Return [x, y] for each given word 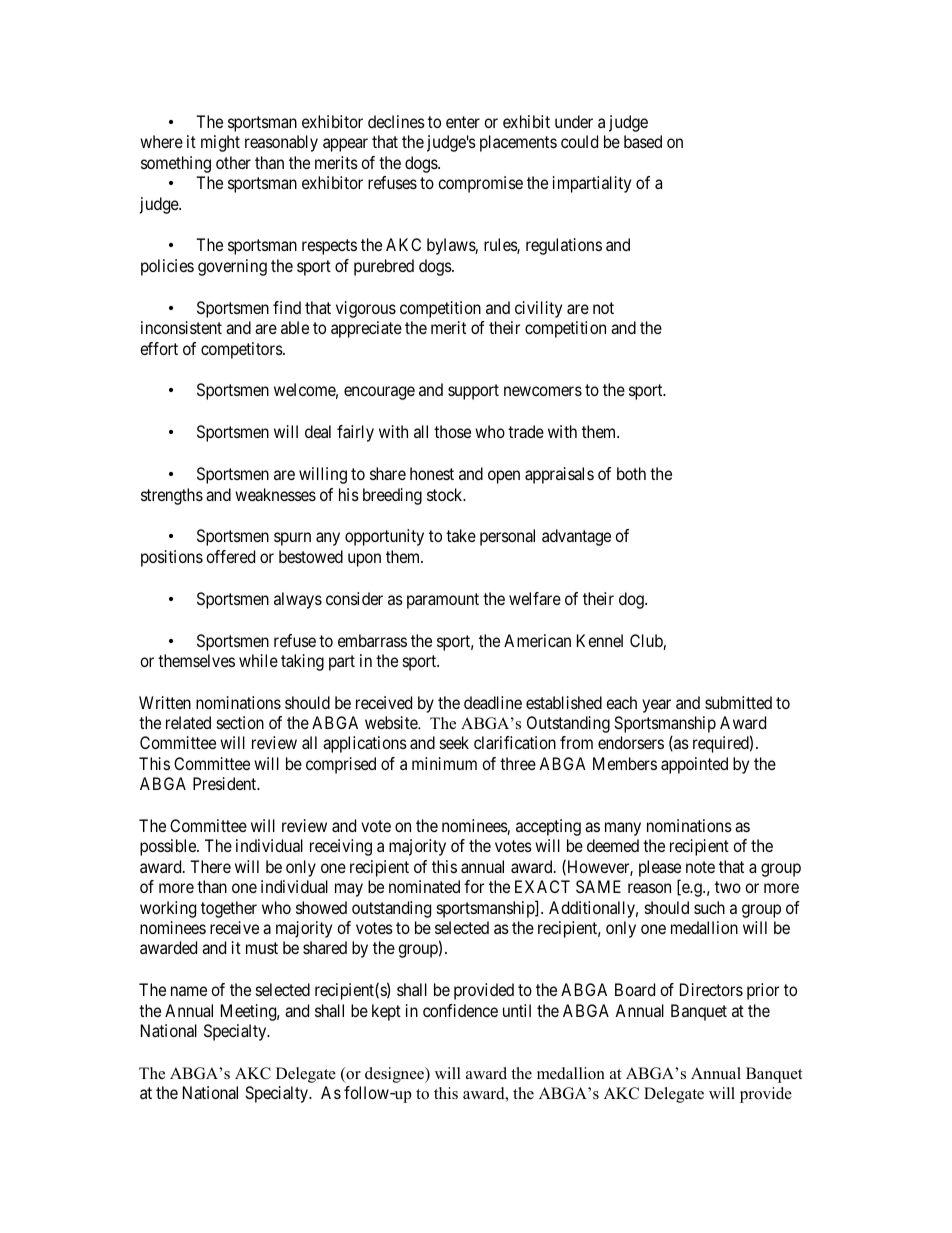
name [189, 991]
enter [463, 122]
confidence [460, 1010]
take [461, 535]
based [643, 141]
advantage [576, 537]
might [220, 143]
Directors [711, 989]
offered [230, 556]
